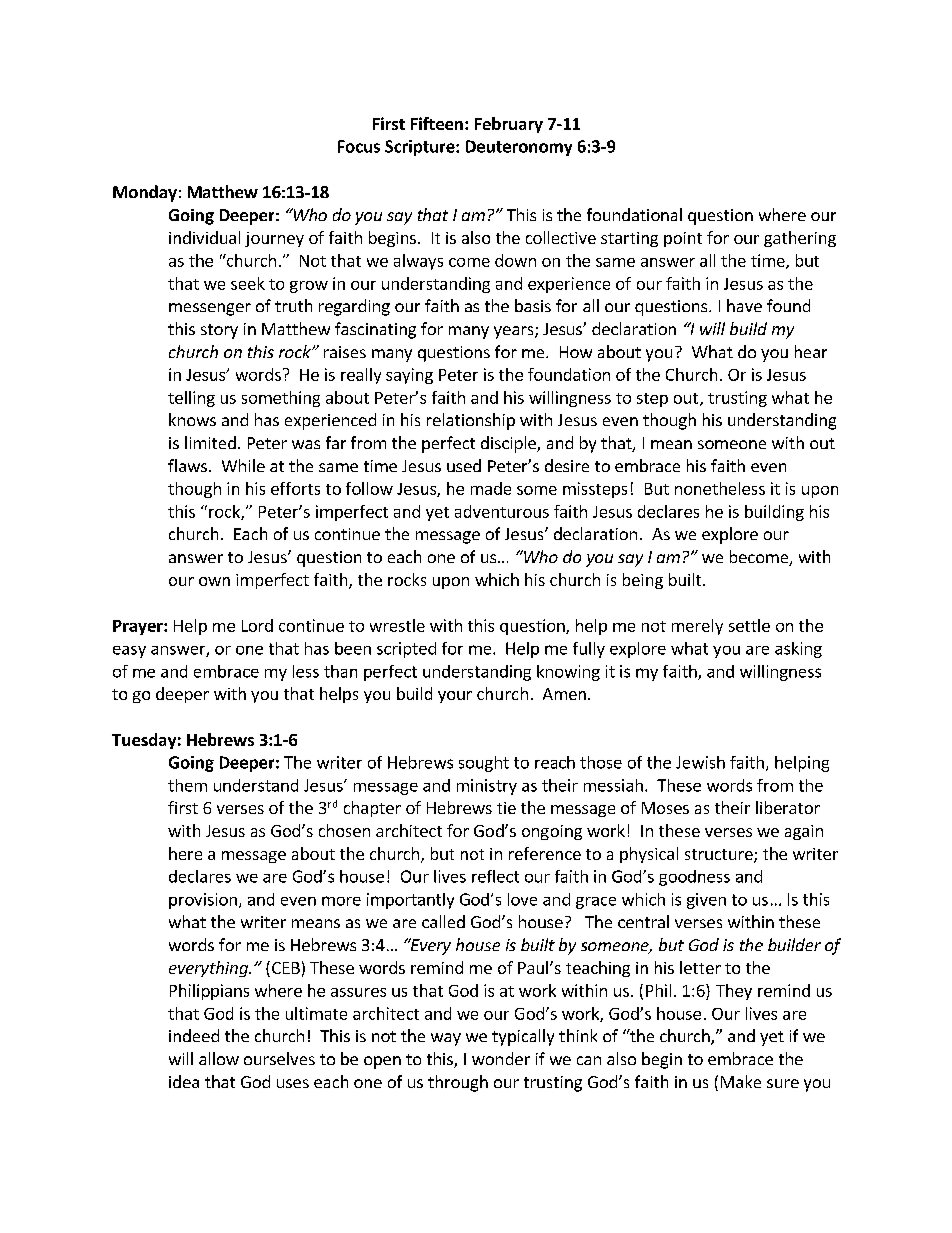 This screenshot has width=952, height=1233. I want to click on allow, so click(219, 1058).
